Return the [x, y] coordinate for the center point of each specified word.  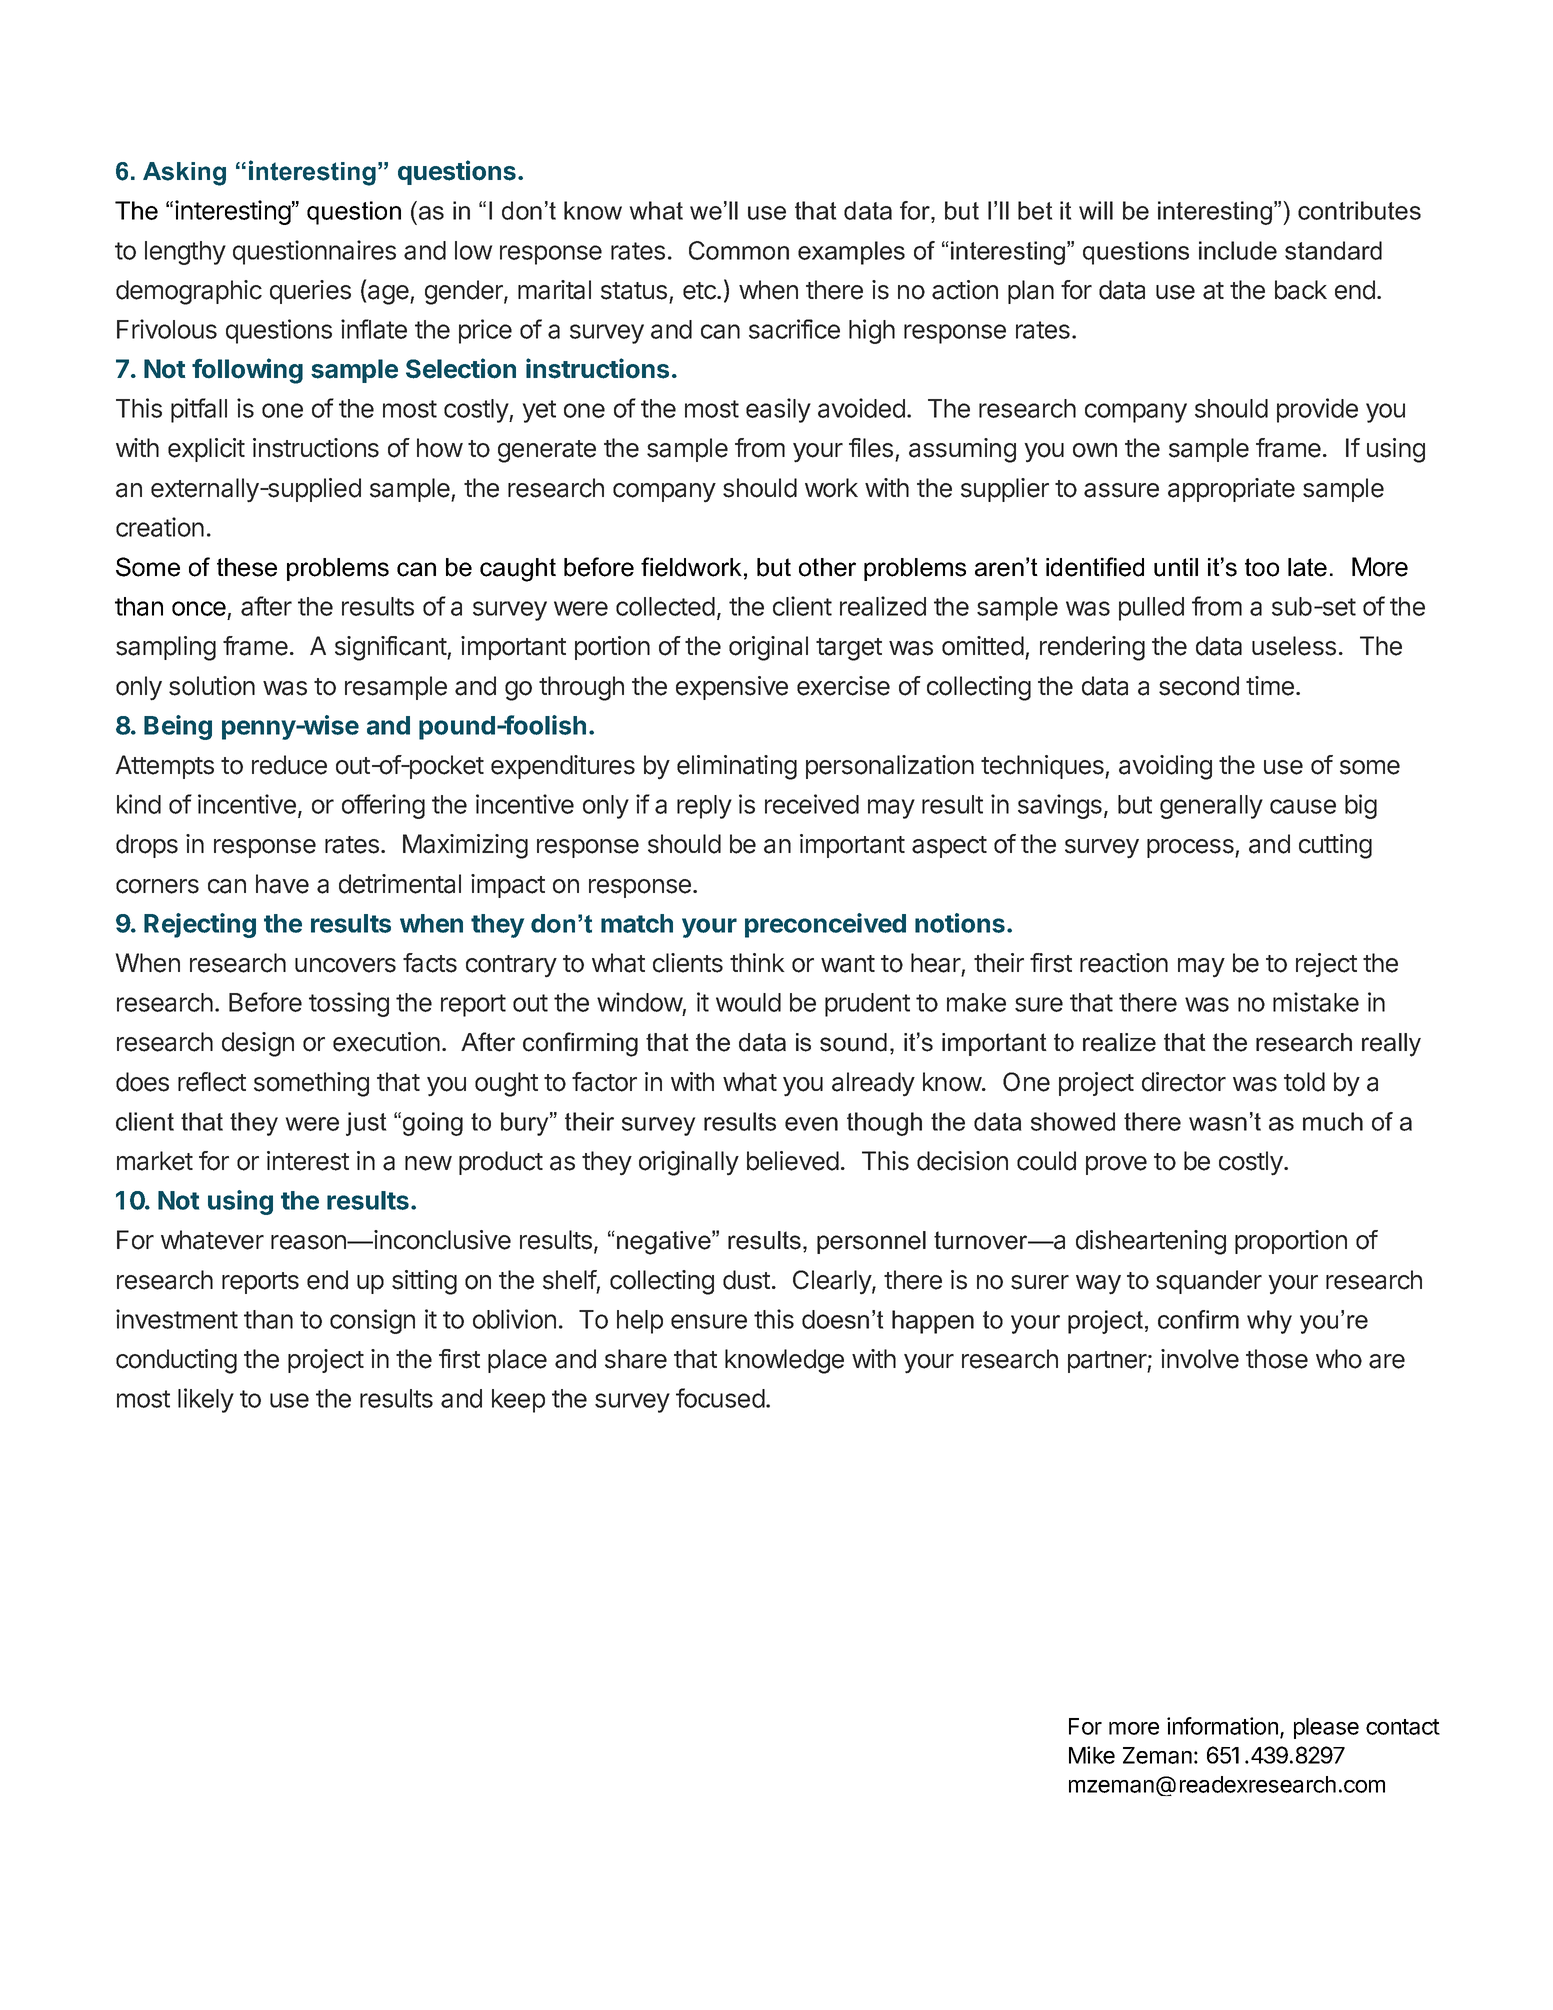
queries [310, 292]
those [1277, 1359]
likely [206, 1400]
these [247, 567]
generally [1211, 807]
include [1238, 250]
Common [739, 250]
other [827, 567]
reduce [289, 765]
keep [518, 1401]
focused [720, 1398]
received [812, 804]
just [366, 1124]
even [811, 1124]
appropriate [1231, 490]
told [1304, 1082]
